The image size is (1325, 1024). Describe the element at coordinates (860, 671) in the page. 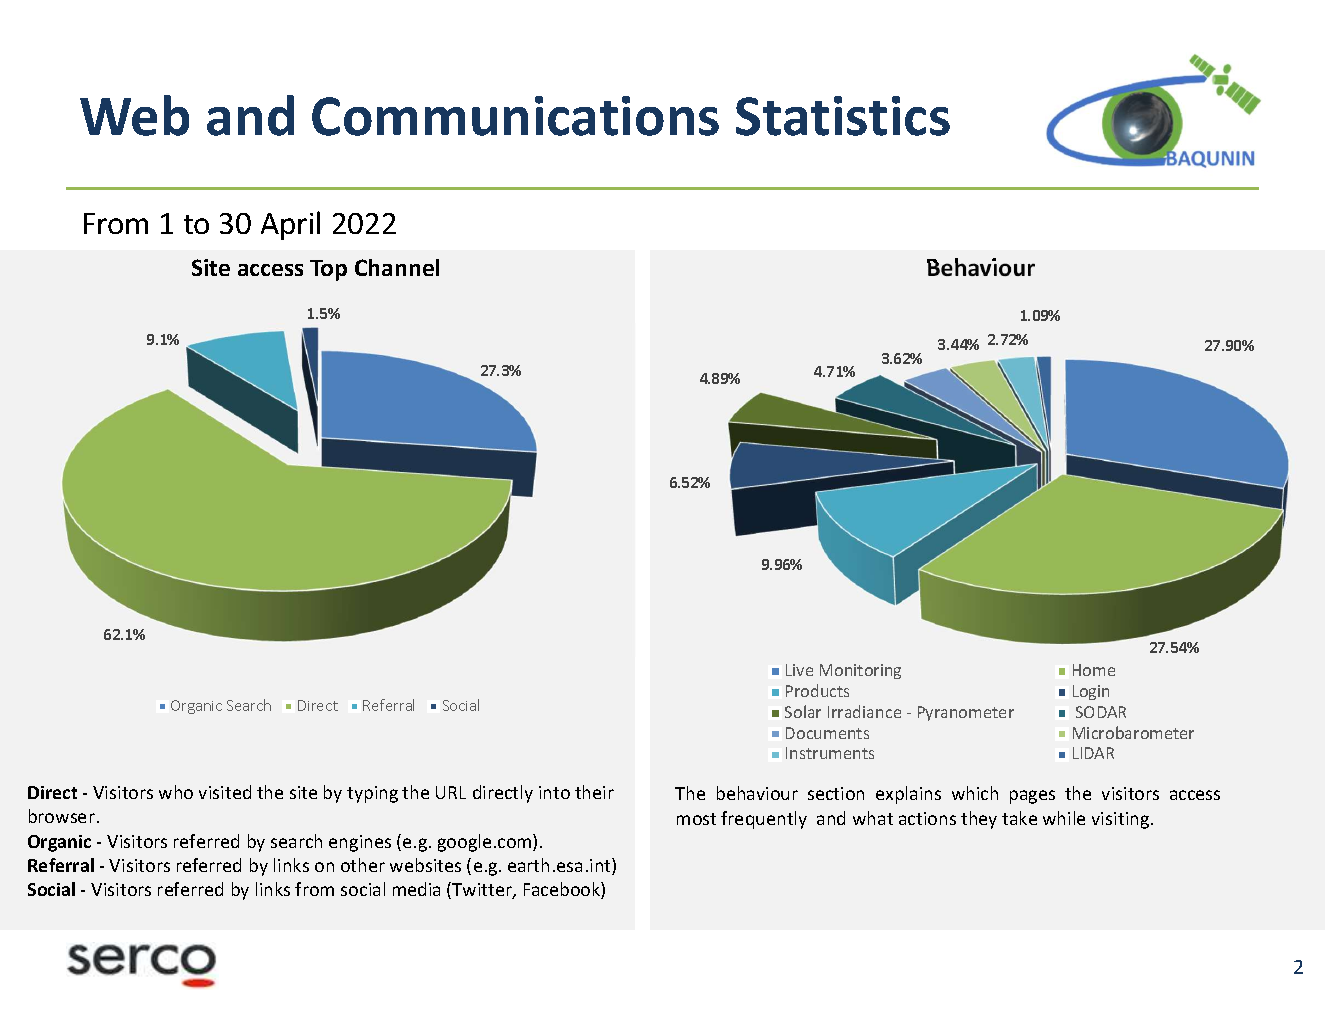

I see `Monitoring` at that location.
